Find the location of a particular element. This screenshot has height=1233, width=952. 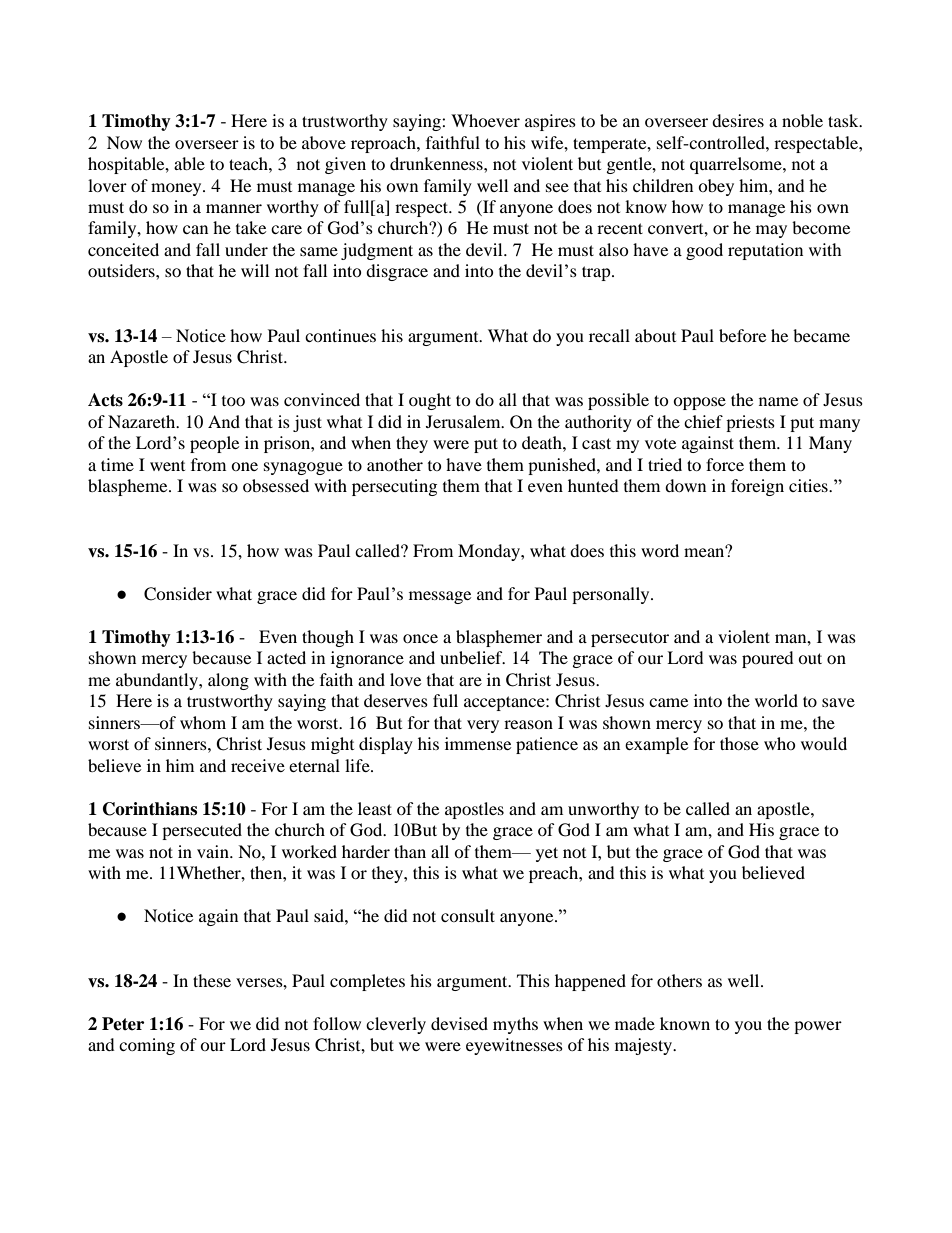

word is located at coordinates (660, 550).
